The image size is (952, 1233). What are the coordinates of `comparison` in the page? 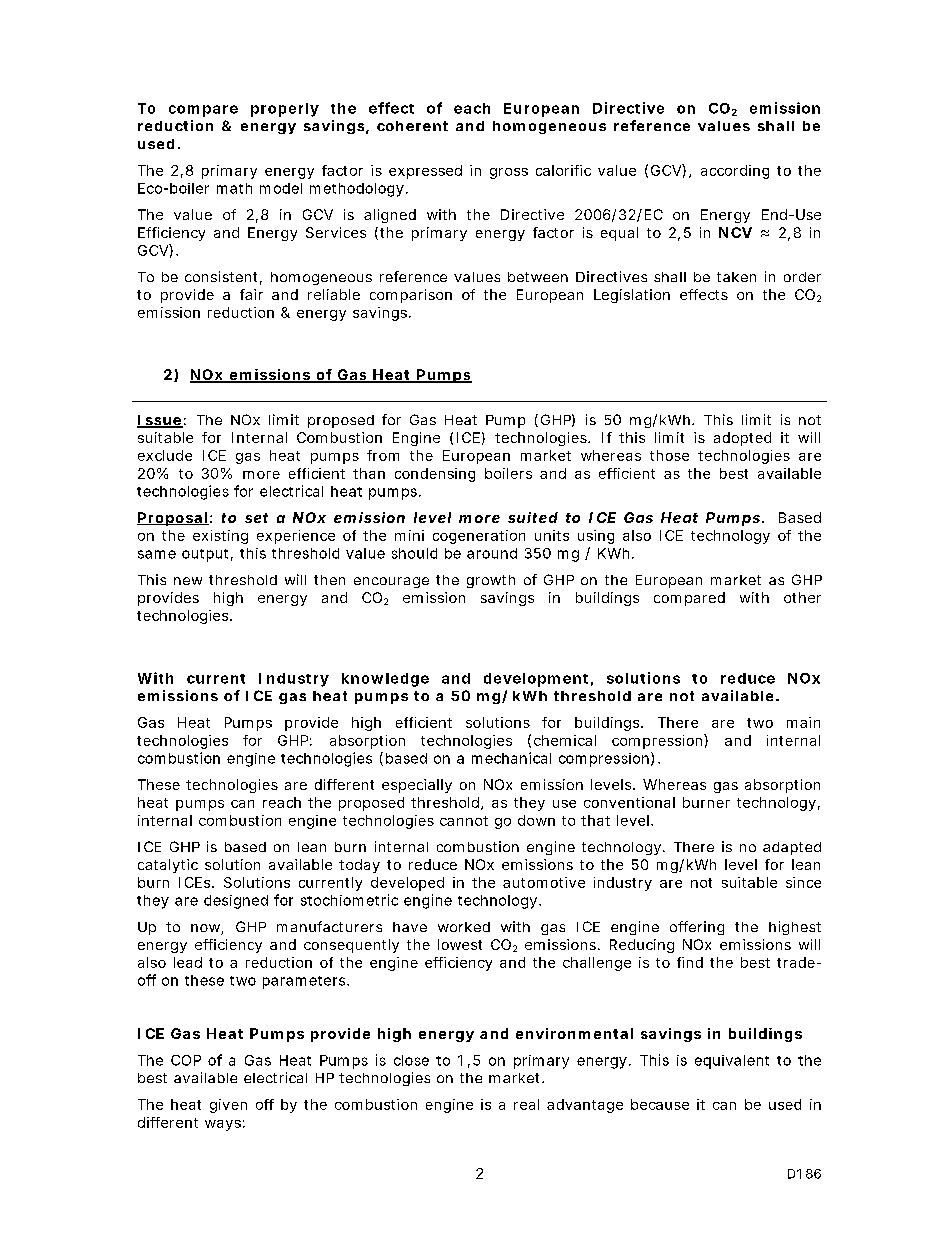 It's located at (411, 296).
